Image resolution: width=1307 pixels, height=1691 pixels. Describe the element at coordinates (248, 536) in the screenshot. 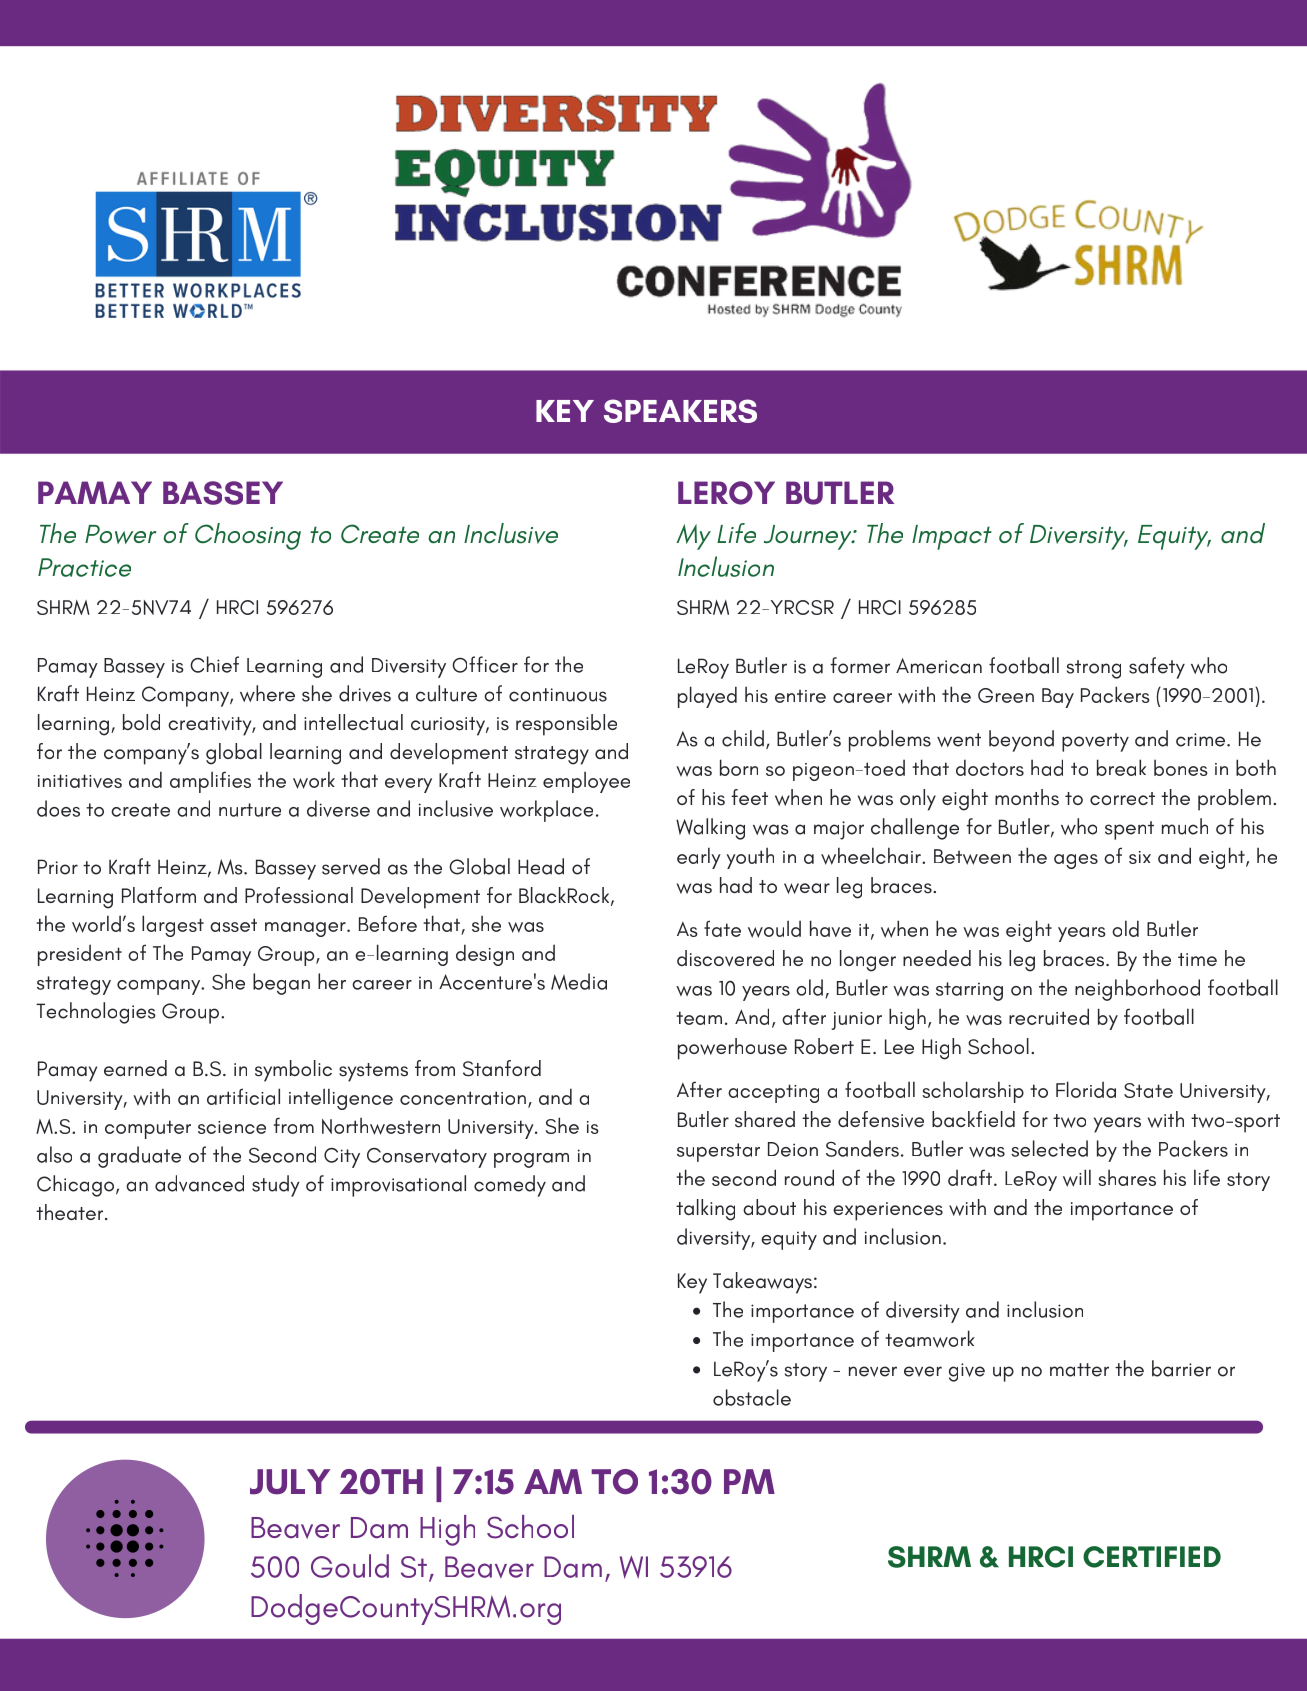

I see `Choosing` at that location.
